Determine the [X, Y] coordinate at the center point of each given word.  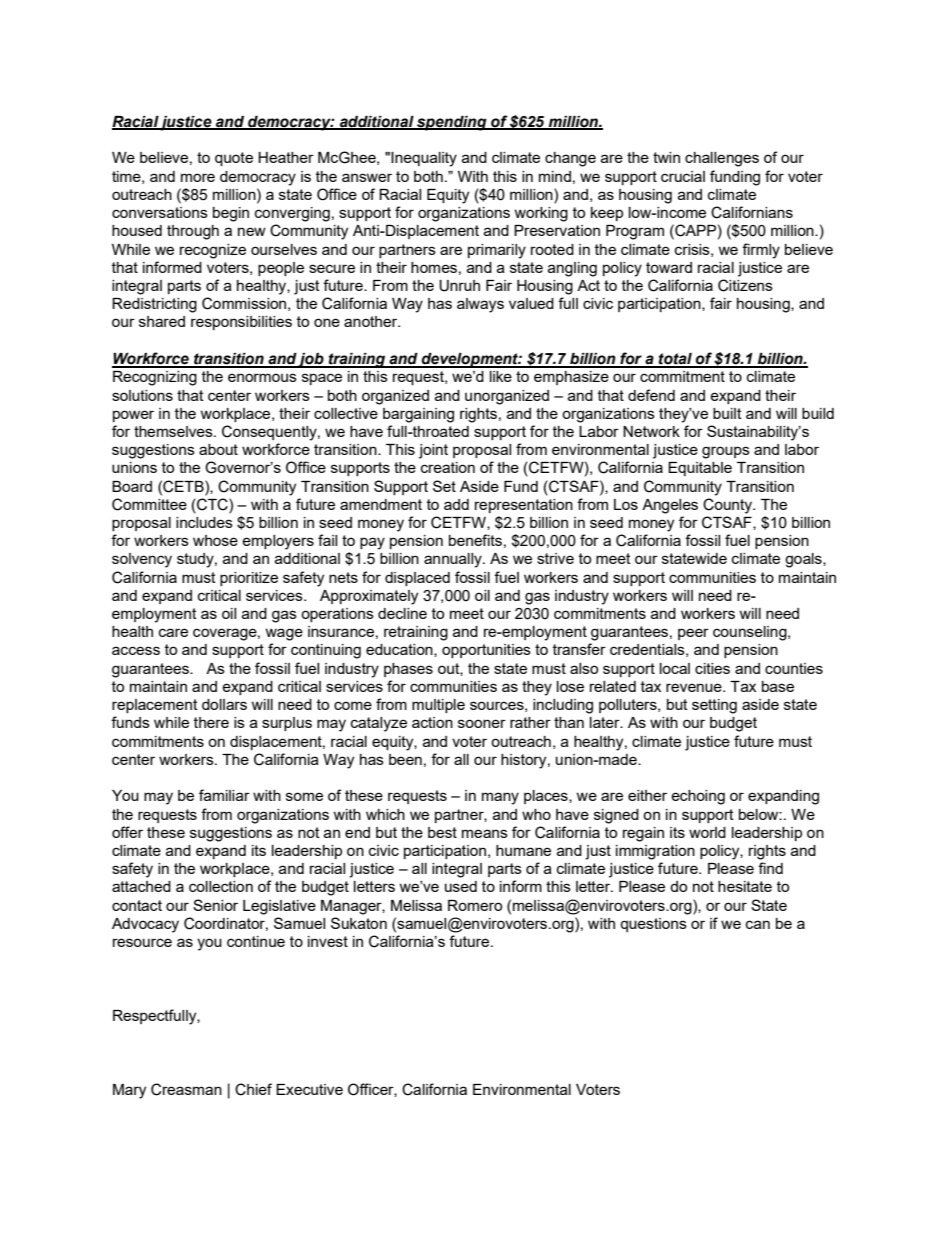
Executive [309, 1089]
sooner [482, 723]
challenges [722, 159]
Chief [253, 1089]
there [211, 722]
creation [448, 467]
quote [234, 159]
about [218, 449]
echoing [698, 797]
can [758, 924]
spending [452, 123]
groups [726, 452]
